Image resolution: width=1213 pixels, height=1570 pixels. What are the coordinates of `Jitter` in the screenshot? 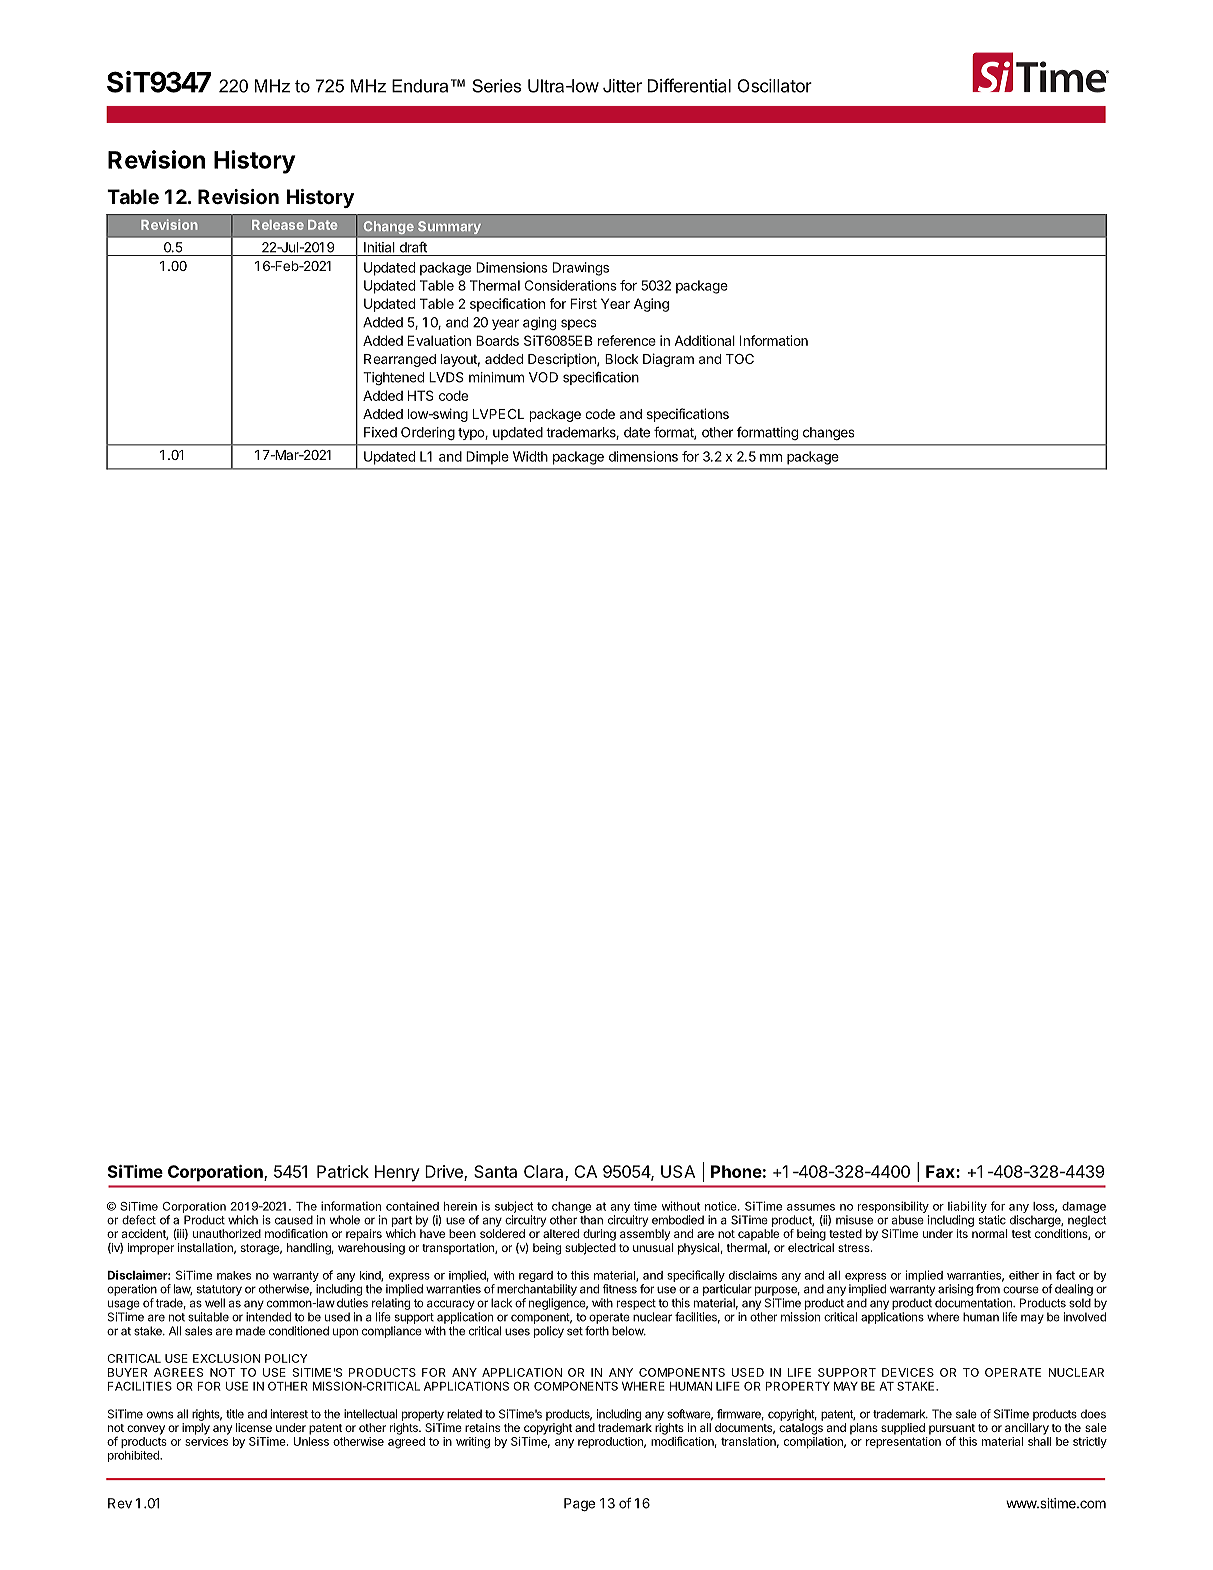 It's located at (622, 86).
